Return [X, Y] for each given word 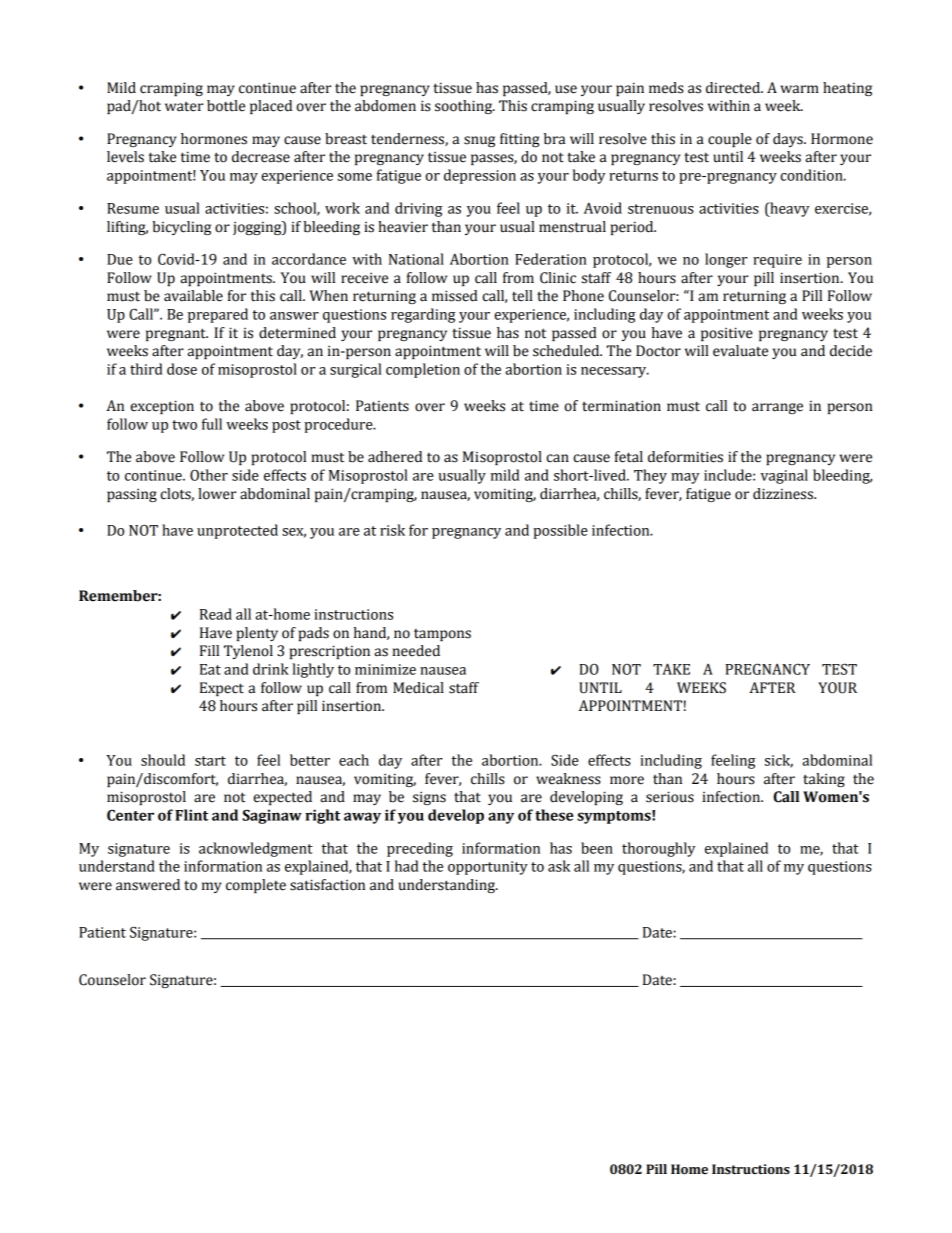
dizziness [784, 494]
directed [734, 88]
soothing [465, 107]
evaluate [740, 351]
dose [182, 369]
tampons [442, 635]
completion [423, 370]
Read [216, 614]
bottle [226, 106]
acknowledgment [256, 849]
